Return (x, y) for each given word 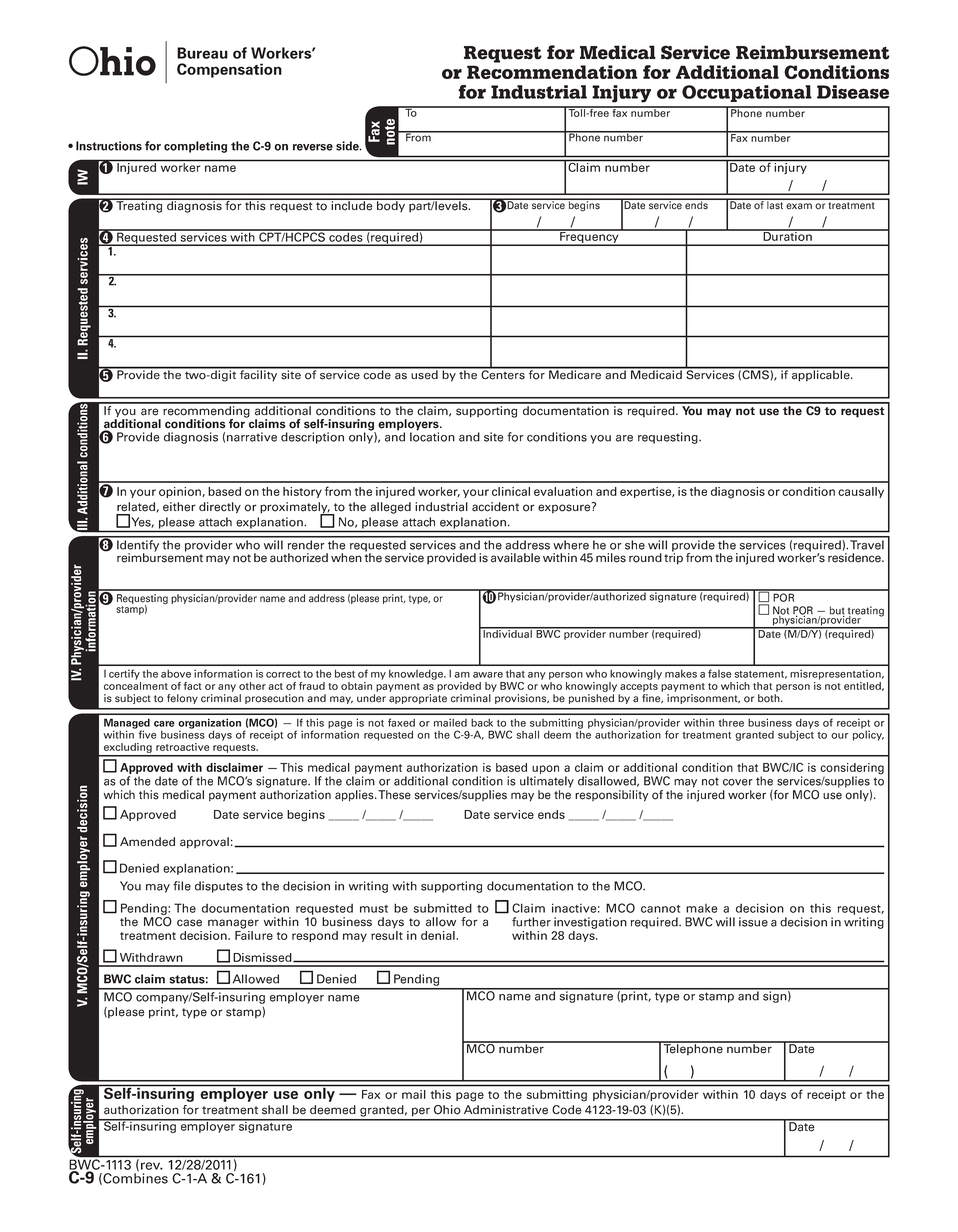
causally (861, 492)
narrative (252, 437)
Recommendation (552, 72)
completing (195, 147)
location (432, 436)
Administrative (506, 1110)
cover (738, 782)
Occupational (747, 93)
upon (545, 769)
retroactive (182, 747)
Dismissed (263, 957)
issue (753, 922)
